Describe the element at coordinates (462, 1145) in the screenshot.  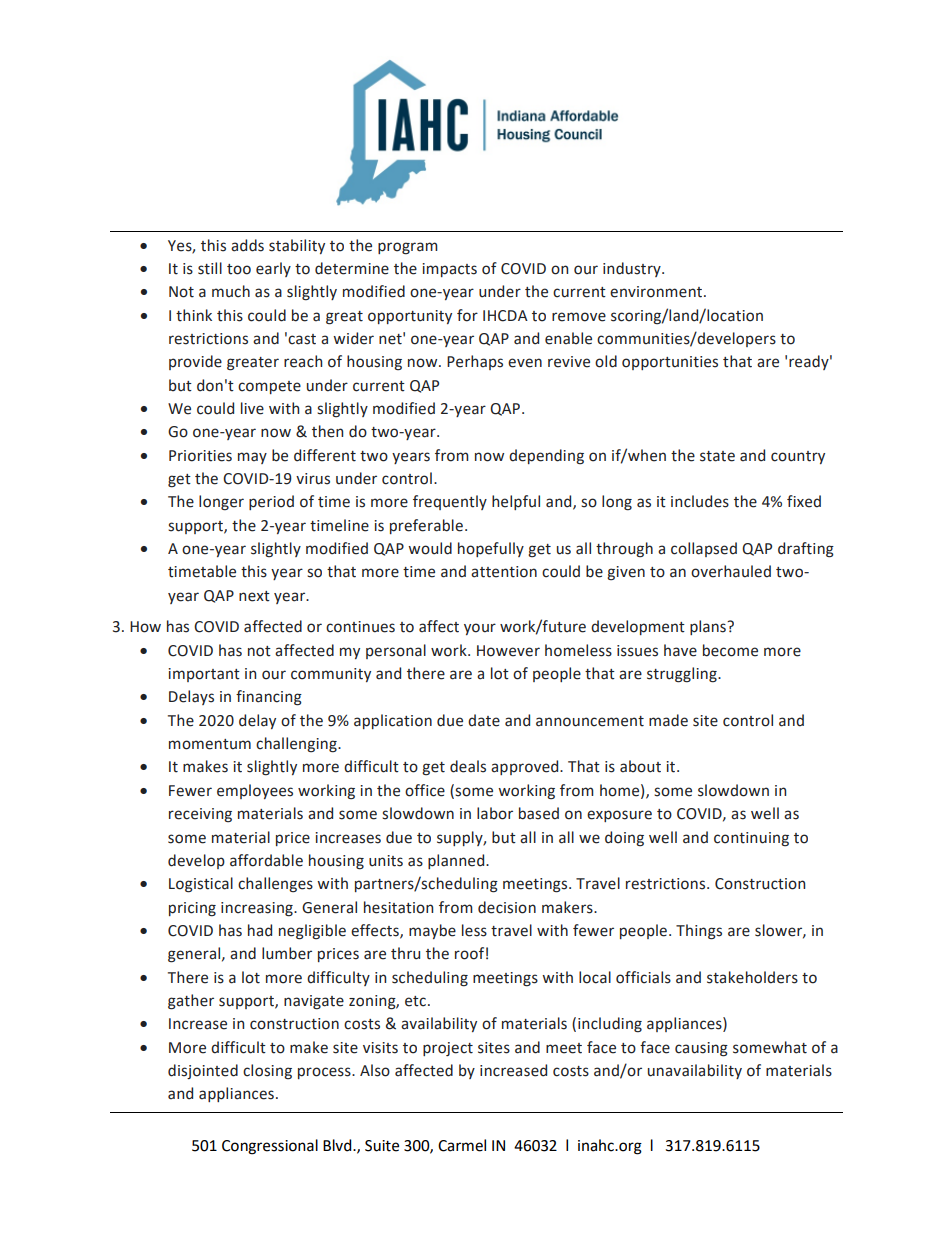
I see `Carmel` at that location.
